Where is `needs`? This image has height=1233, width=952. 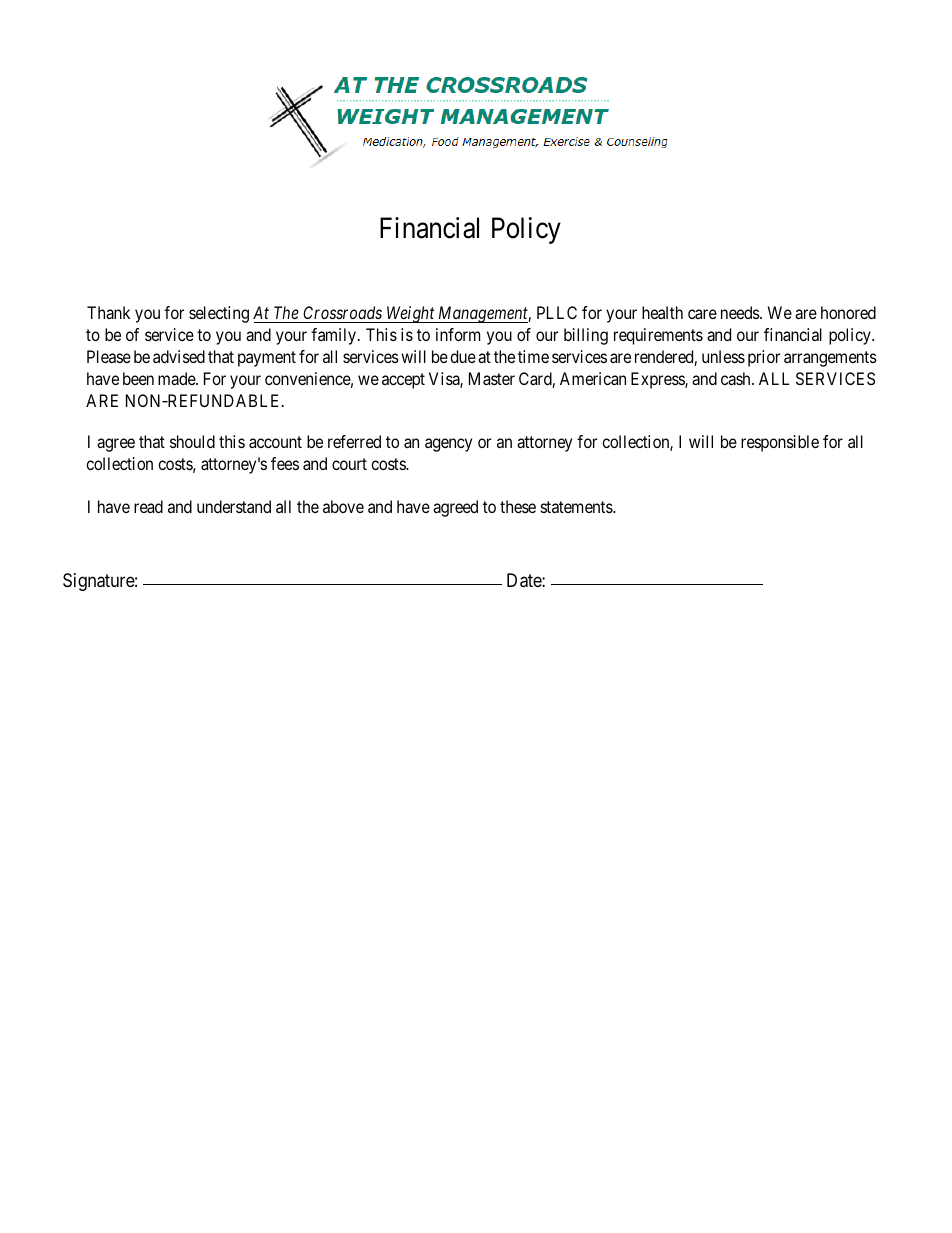 needs is located at coordinates (741, 312).
